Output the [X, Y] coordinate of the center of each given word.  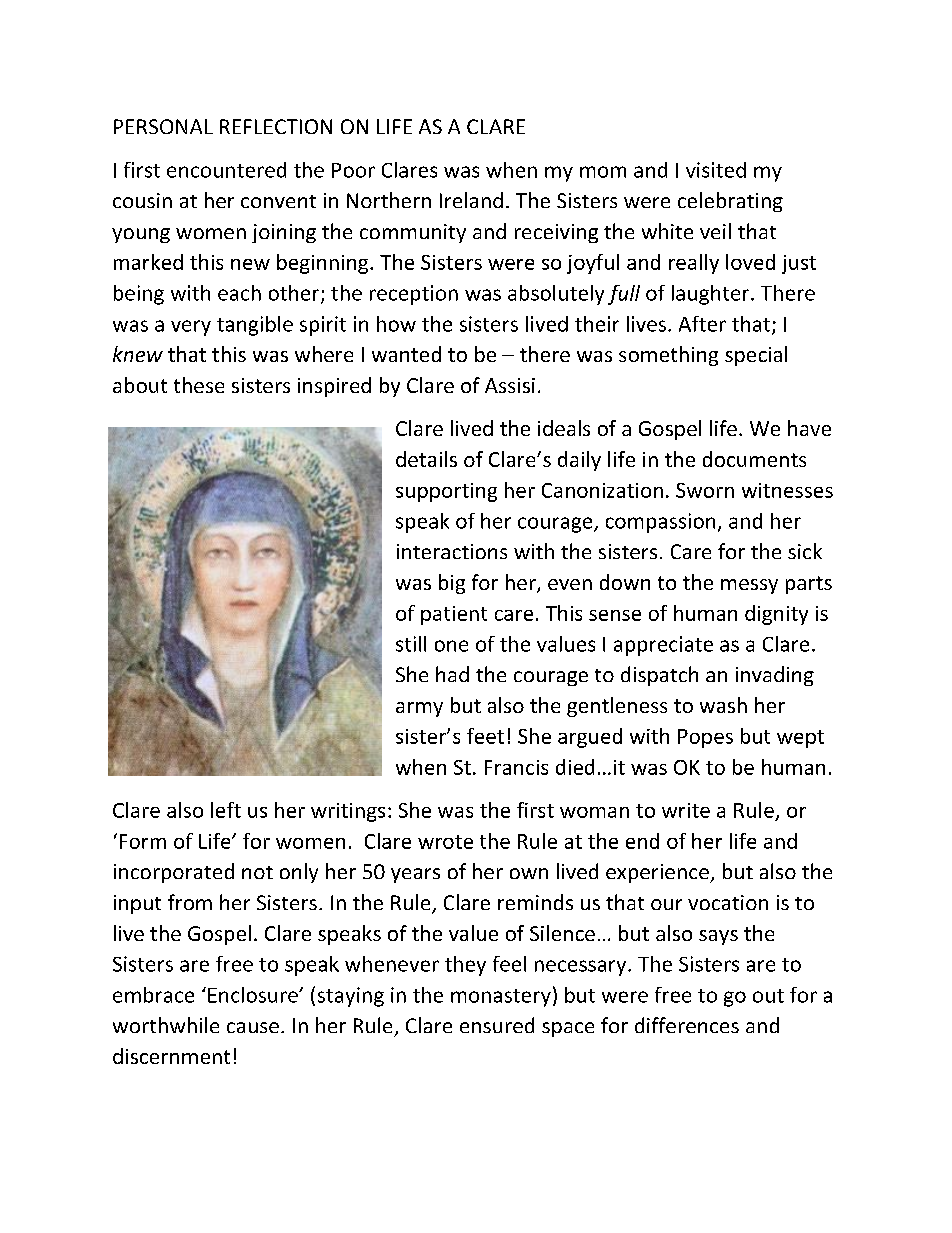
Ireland [471, 200]
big [452, 584]
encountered [226, 170]
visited [716, 170]
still [411, 644]
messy [749, 586]
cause [253, 1027]
